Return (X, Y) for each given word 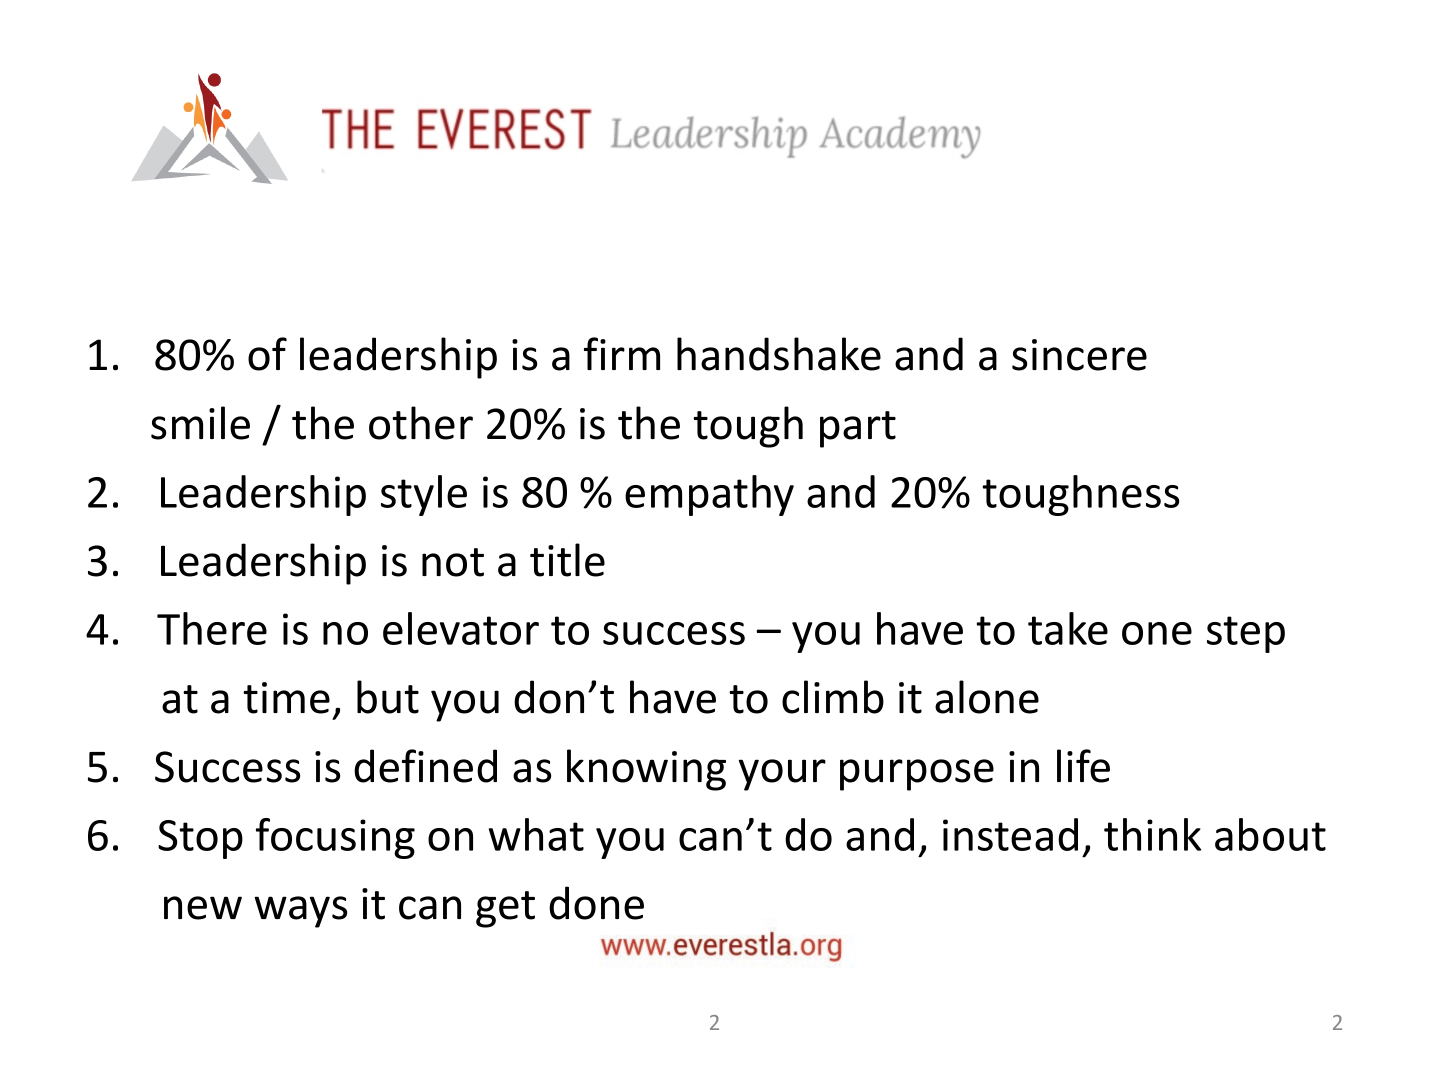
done (596, 903)
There (212, 628)
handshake (779, 354)
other (421, 423)
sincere (1079, 355)
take (1068, 628)
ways (300, 912)
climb (833, 697)
